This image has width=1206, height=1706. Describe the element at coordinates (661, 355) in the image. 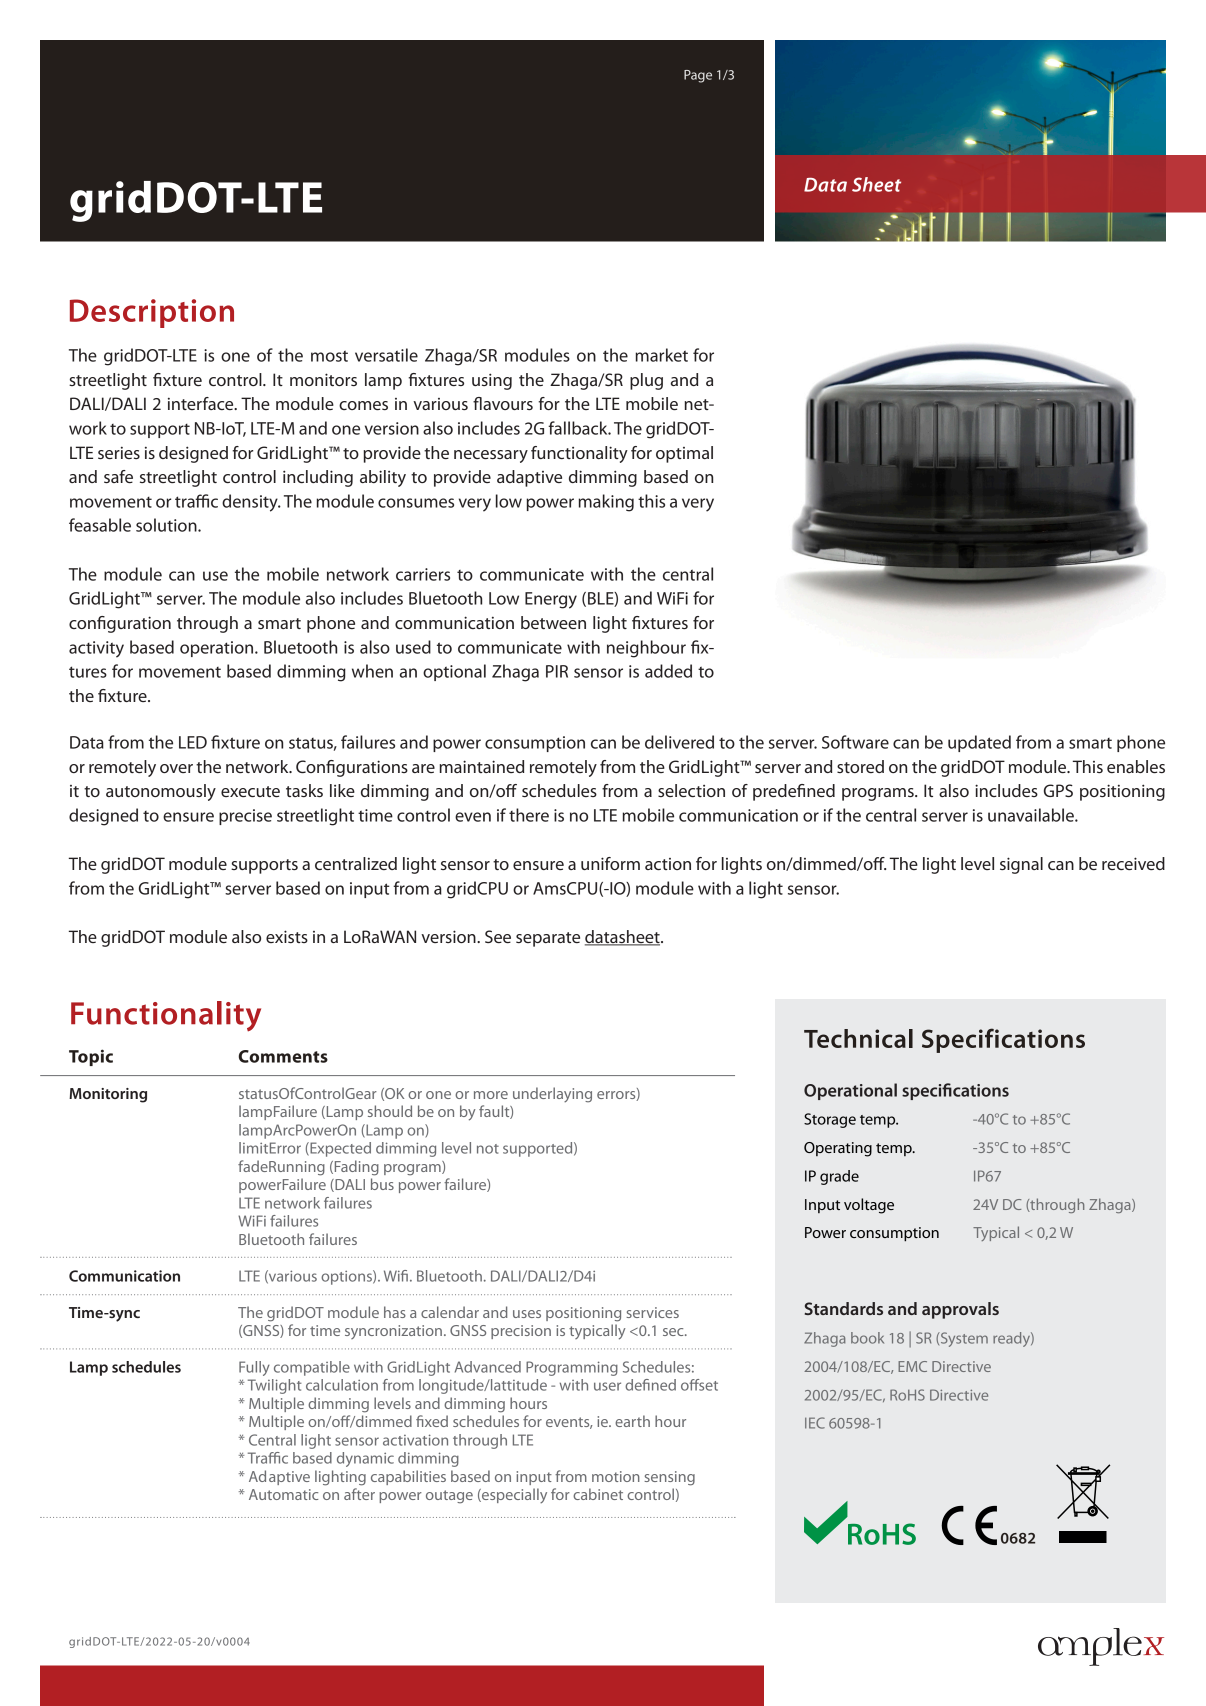

I see `market` at that location.
